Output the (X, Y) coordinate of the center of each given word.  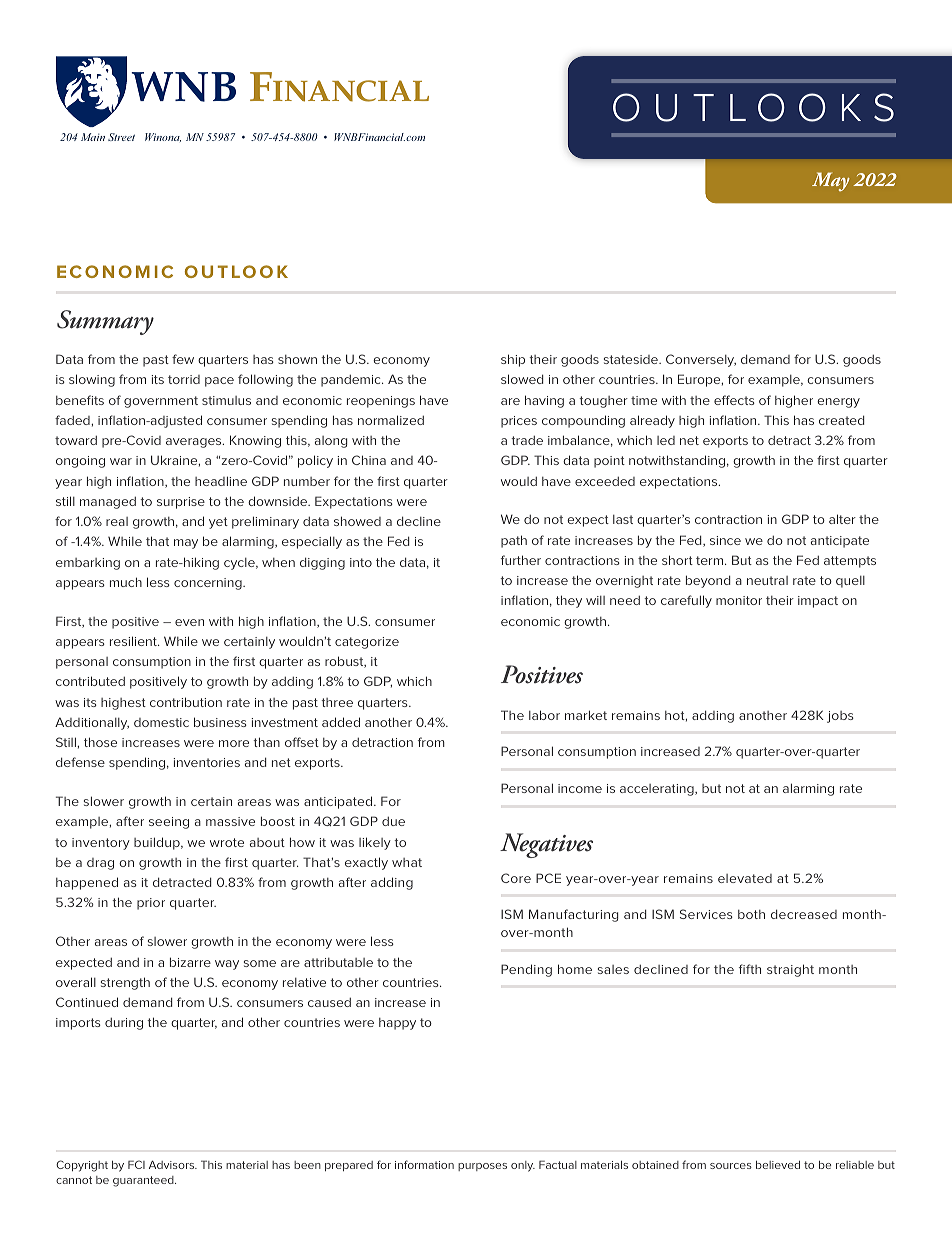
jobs (840, 717)
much (126, 582)
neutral (767, 580)
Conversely (701, 360)
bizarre (190, 962)
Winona (163, 137)
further (521, 560)
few (183, 359)
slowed (522, 379)
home (575, 969)
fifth (750, 969)
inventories (206, 762)
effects (734, 400)
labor (544, 715)
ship (513, 360)
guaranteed (144, 1181)
